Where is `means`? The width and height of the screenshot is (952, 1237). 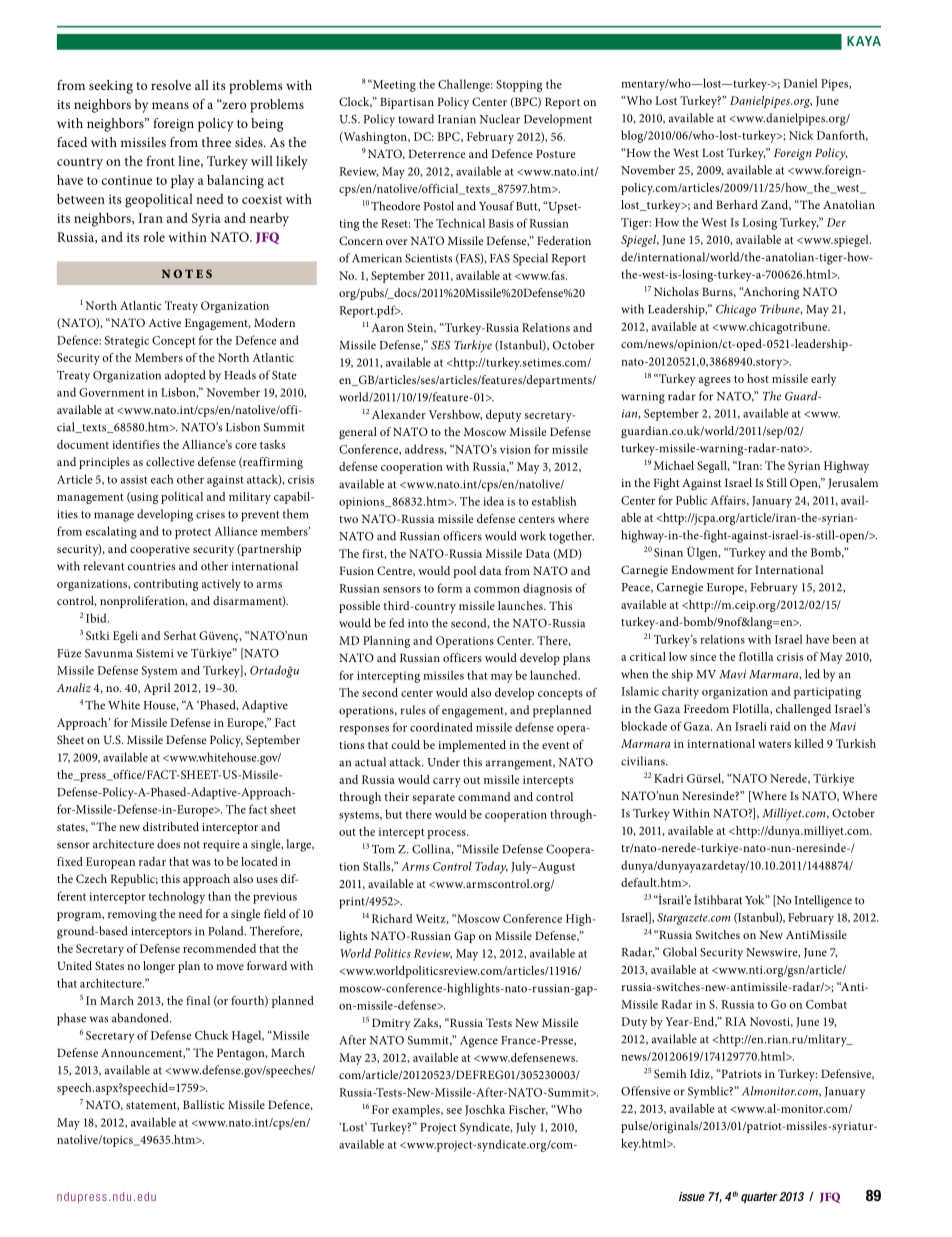 means is located at coordinates (170, 105).
